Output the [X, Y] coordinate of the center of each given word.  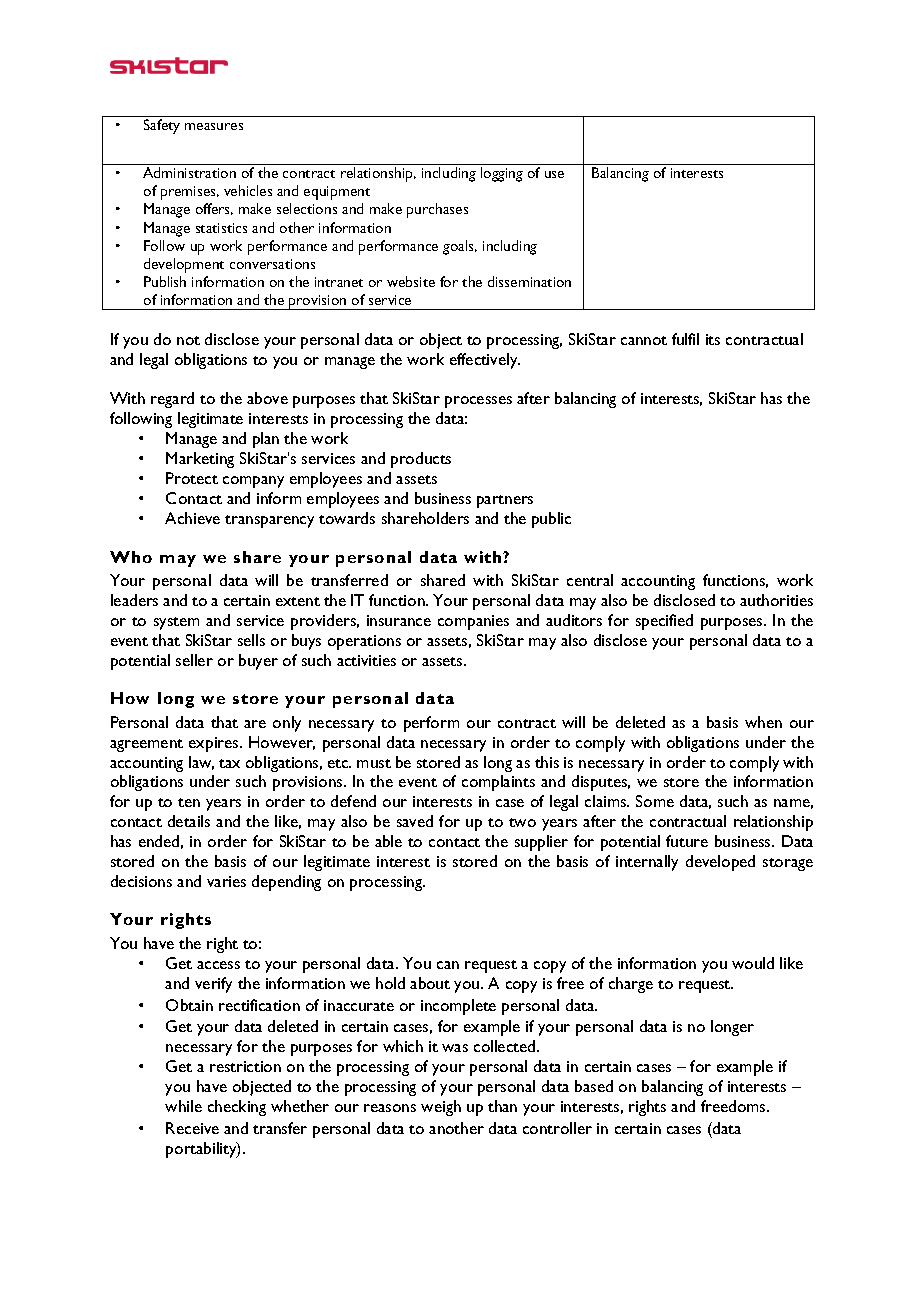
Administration [189, 172]
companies [473, 622]
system [176, 623]
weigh [441, 1108]
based [594, 1086]
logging [502, 174]
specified [664, 622]
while [183, 1106]
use [554, 174]
